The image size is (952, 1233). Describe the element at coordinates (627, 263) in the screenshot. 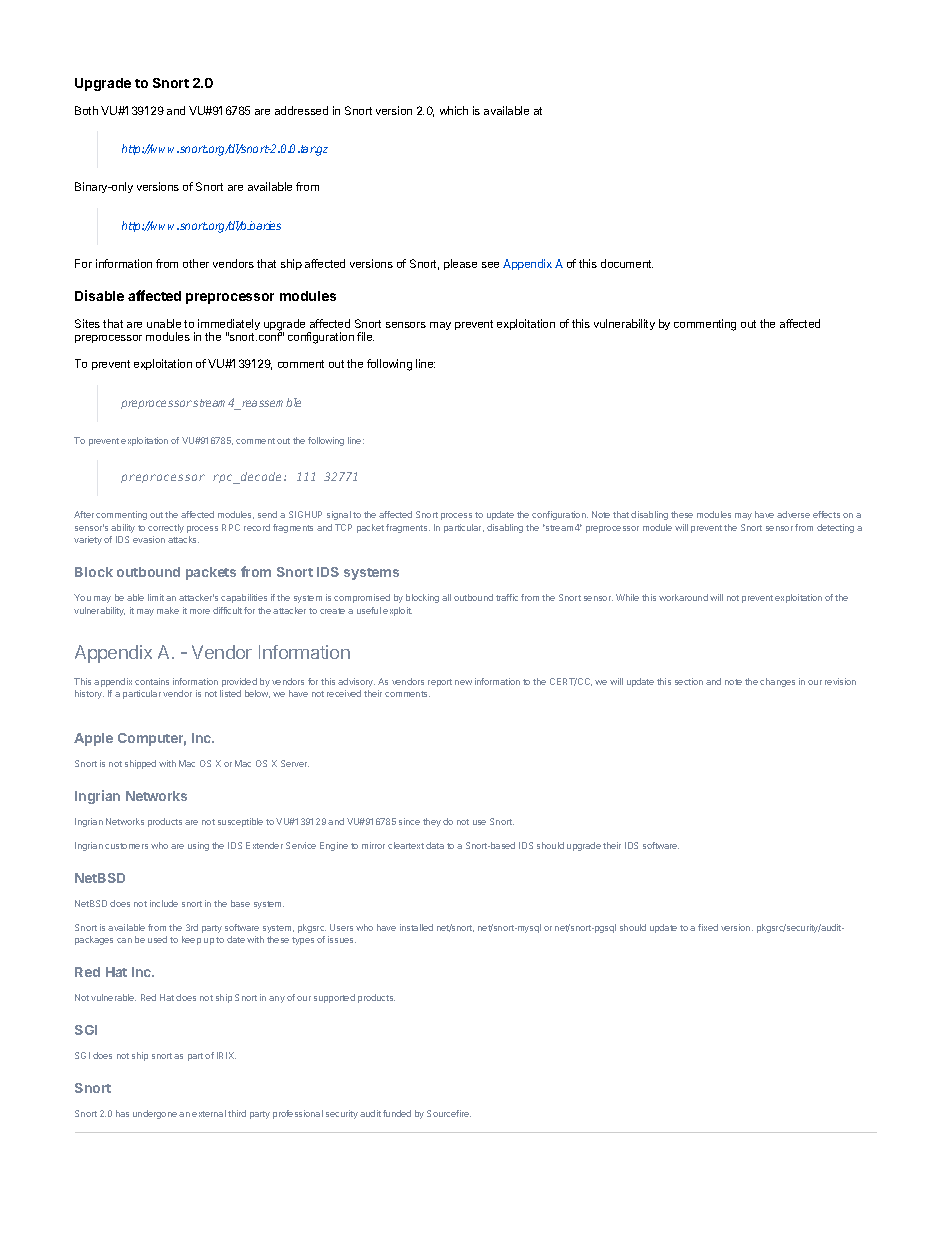

I see `document` at that location.
